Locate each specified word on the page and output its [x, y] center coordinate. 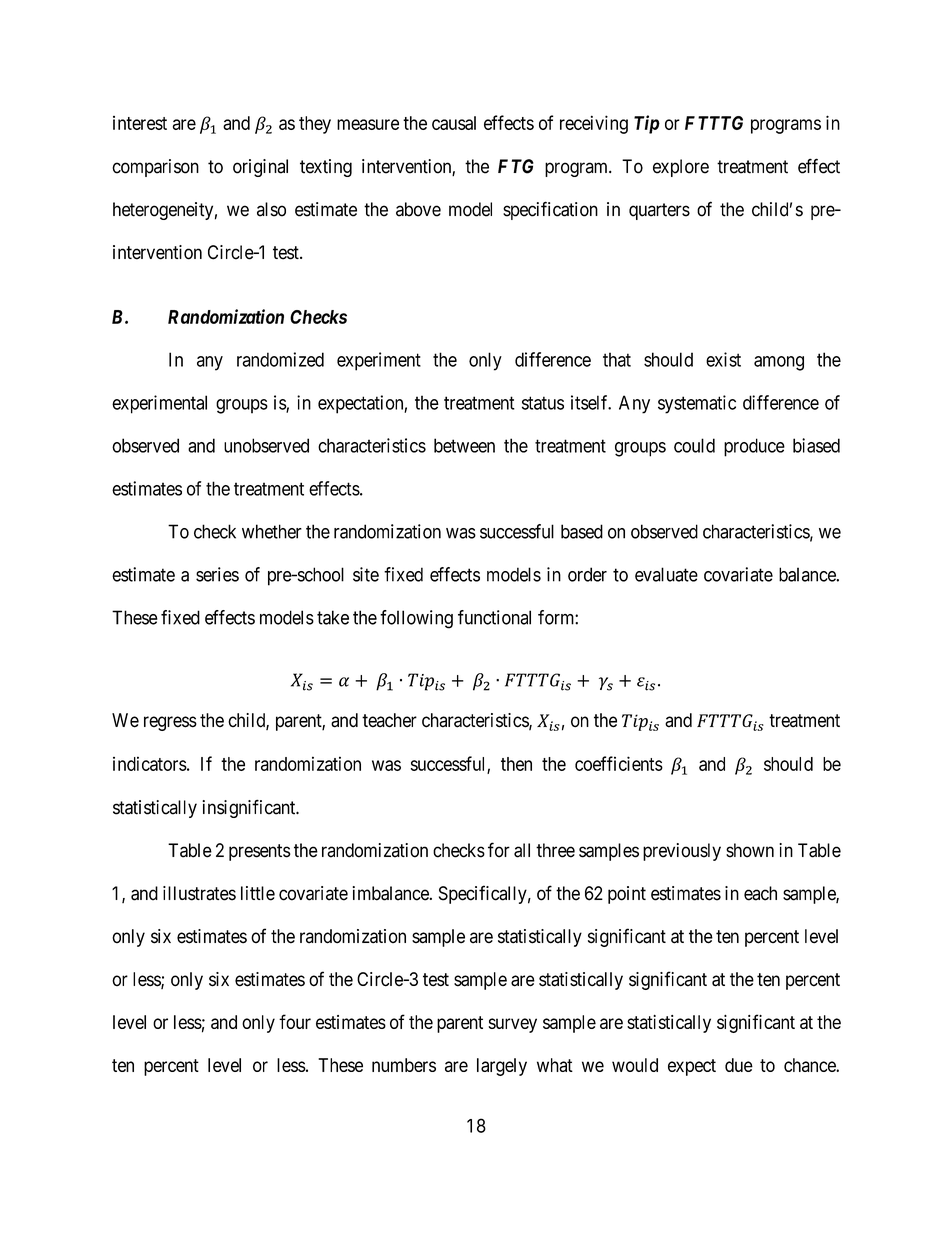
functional [494, 617]
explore [681, 168]
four [295, 1021]
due [739, 1065]
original [260, 168]
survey [512, 1025]
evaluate [666, 574]
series [217, 574]
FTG [516, 166]
